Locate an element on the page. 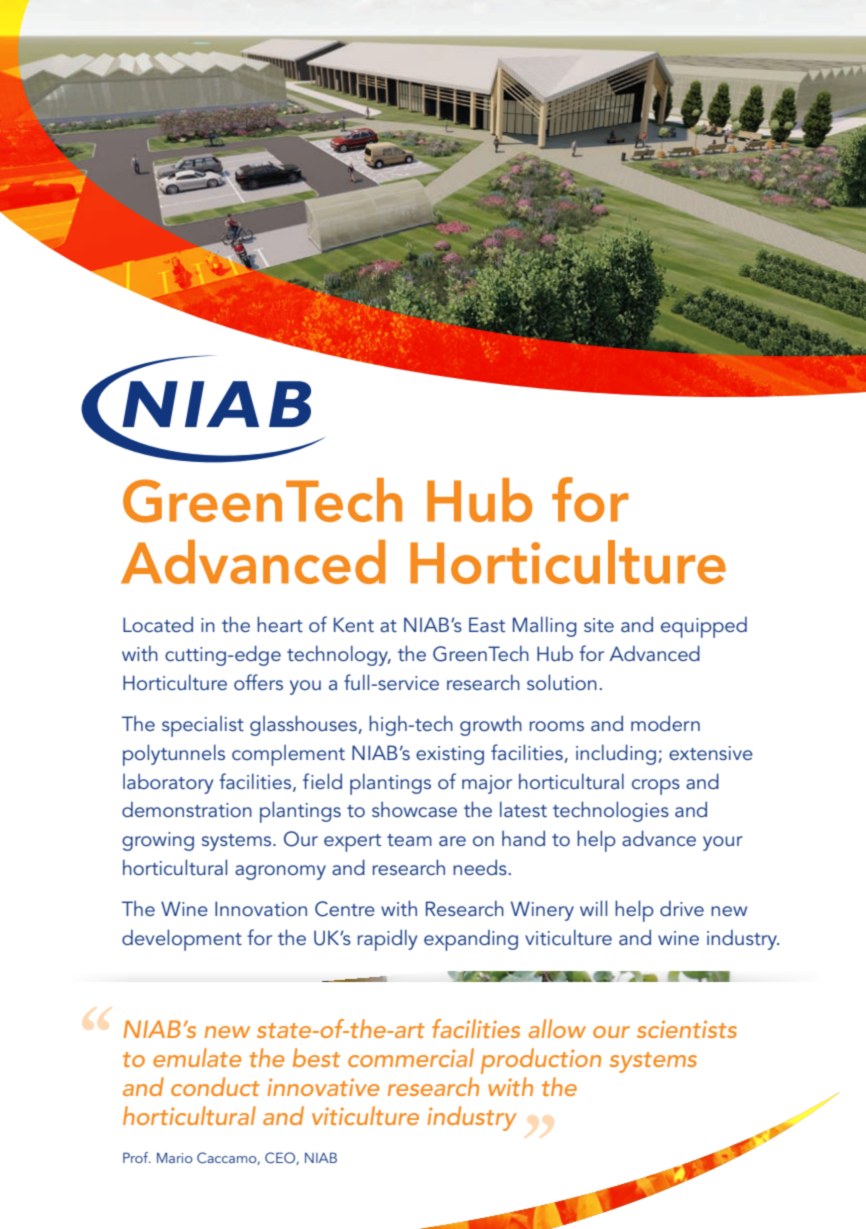 This page has width=866, height=1229. laboratory is located at coordinates (168, 784).
